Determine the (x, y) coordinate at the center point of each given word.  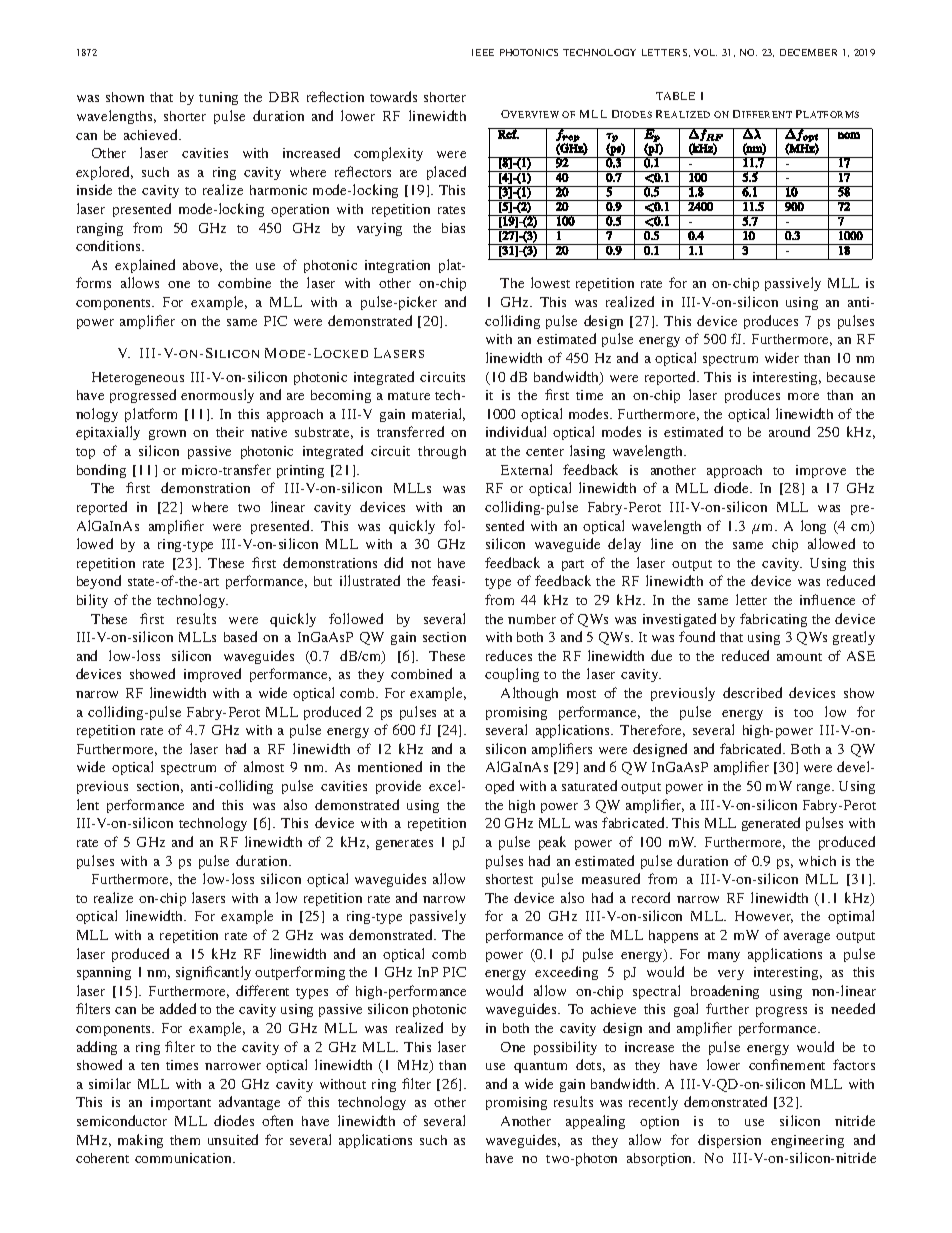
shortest (509, 879)
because (851, 377)
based (240, 636)
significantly (213, 973)
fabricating (773, 620)
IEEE (483, 52)
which (817, 861)
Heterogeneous (138, 378)
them (185, 1140)
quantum (540, 1067)
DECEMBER (808, 52)
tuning (218, 98)
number (532, 619)
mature (409, 396)
